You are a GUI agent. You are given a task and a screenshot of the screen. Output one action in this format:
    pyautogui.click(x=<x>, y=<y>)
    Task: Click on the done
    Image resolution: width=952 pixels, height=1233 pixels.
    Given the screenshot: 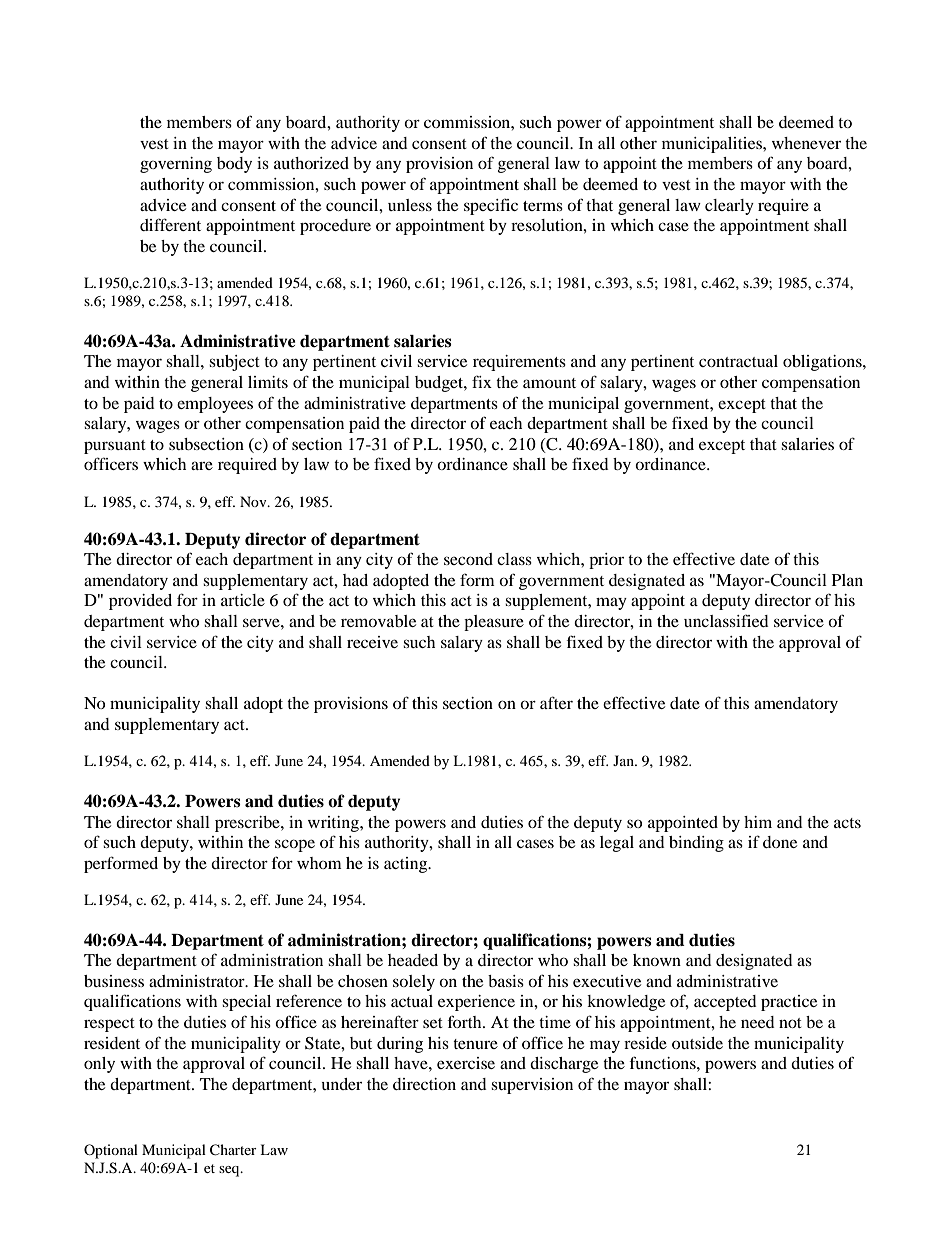 What is the action you would take?
    pyautogui.click(x=780, y=842)
